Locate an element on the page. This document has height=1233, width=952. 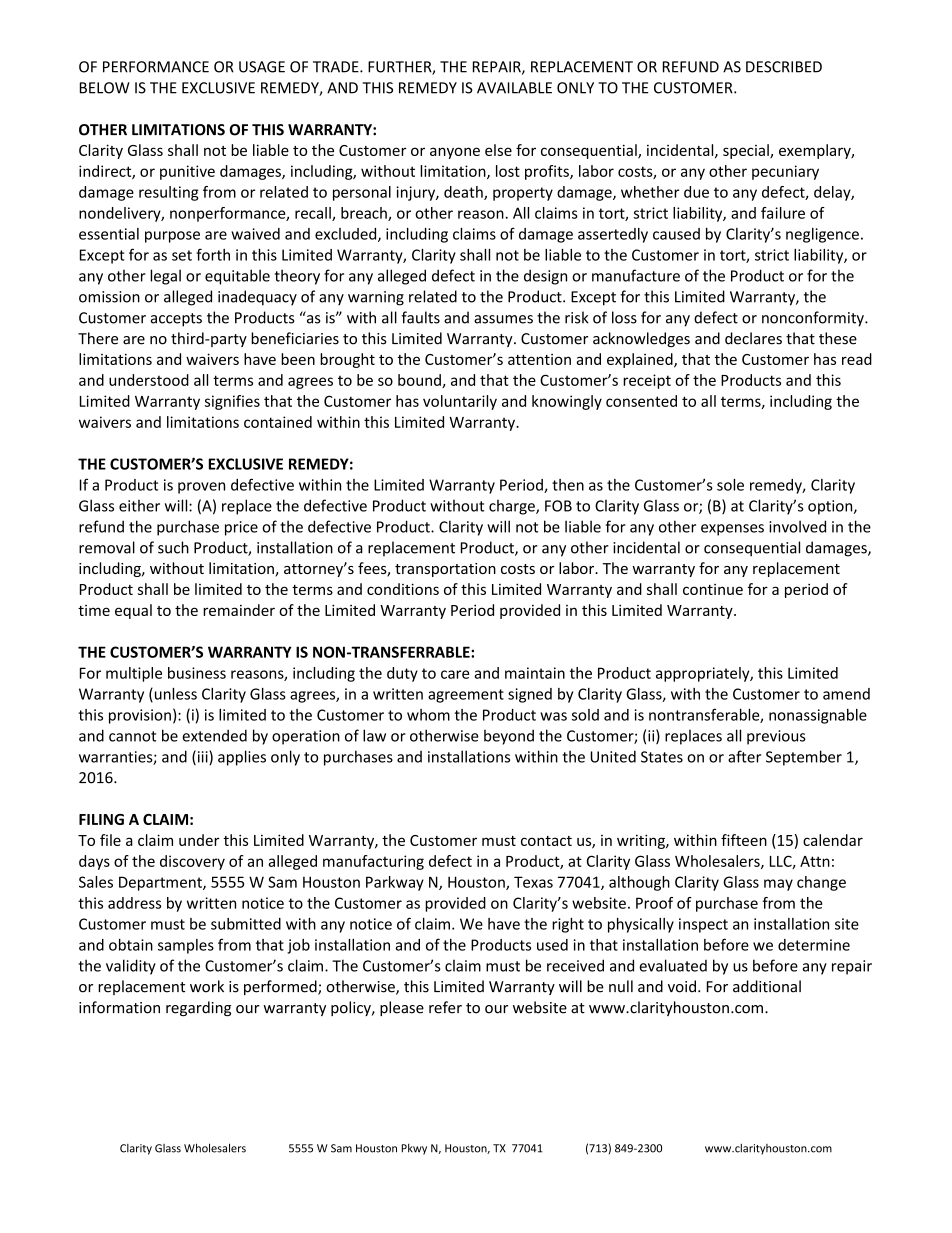
transportation is located at coordinates (445, 570).
